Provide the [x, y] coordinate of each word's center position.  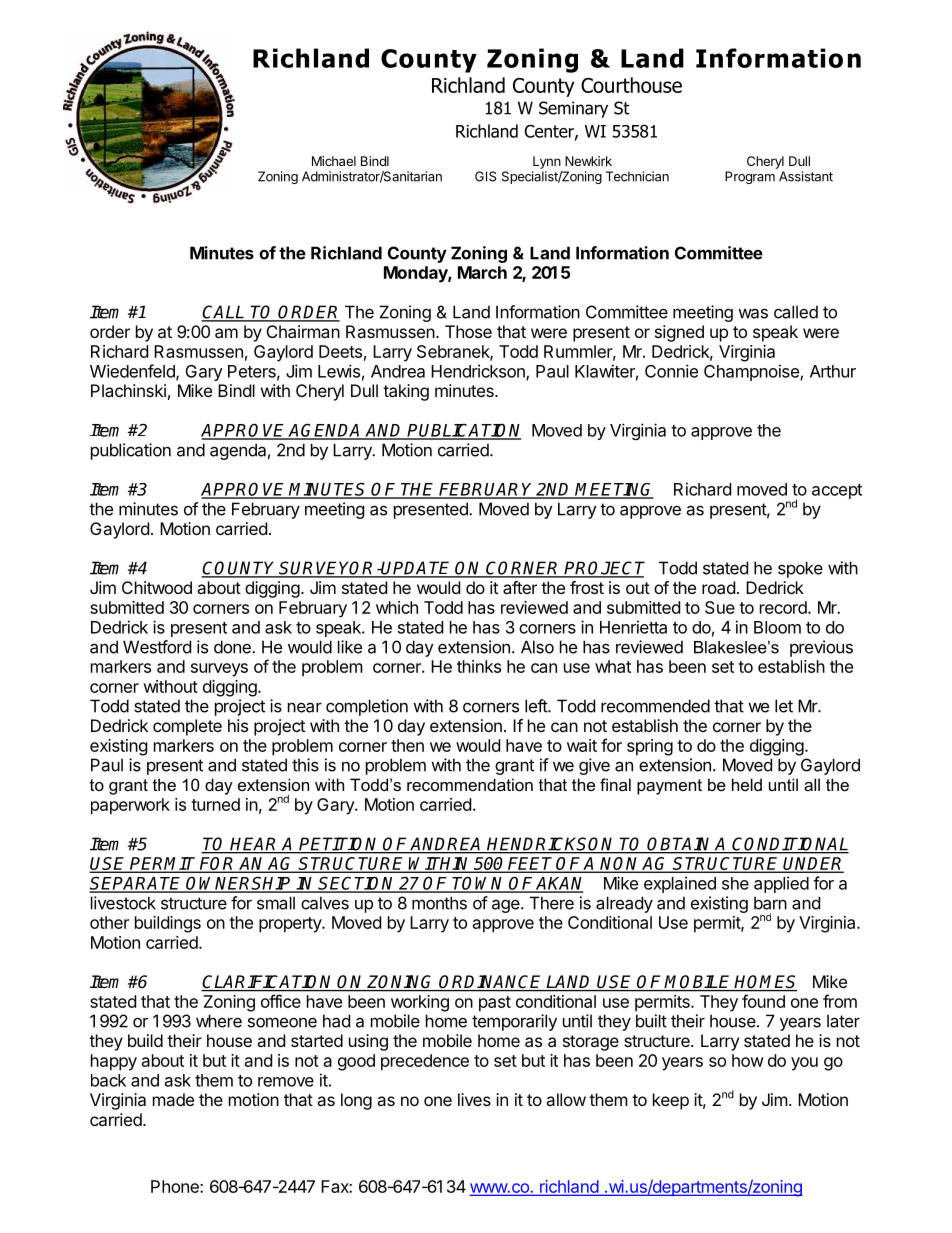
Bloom [777, 627]
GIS [485, 176]
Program [750, 177]
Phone [176, 1186]
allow [566, 1099]
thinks [479, 666]
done [233, 647]
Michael [334, 161]
